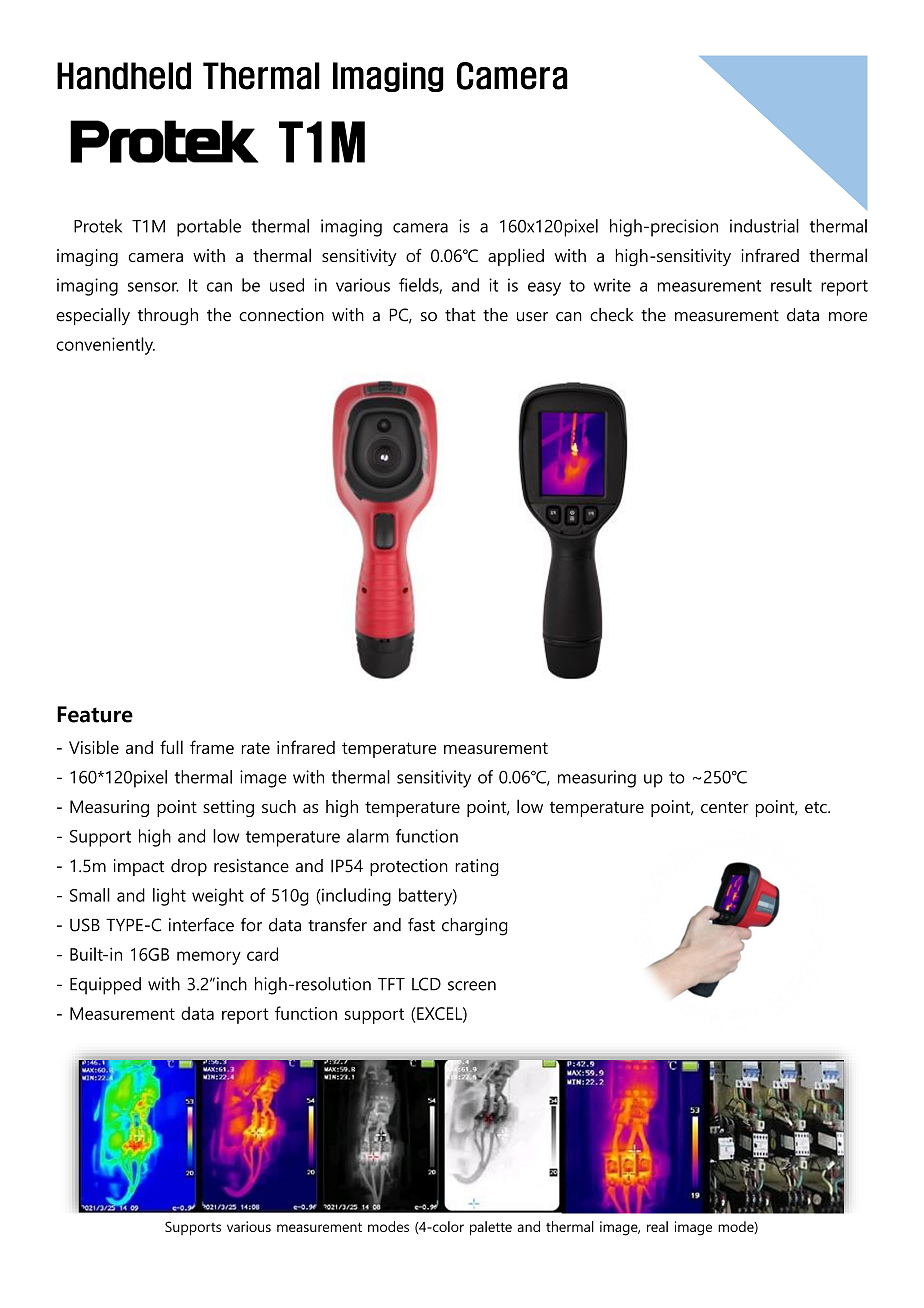  I want to click on user, so click(532, 317).
